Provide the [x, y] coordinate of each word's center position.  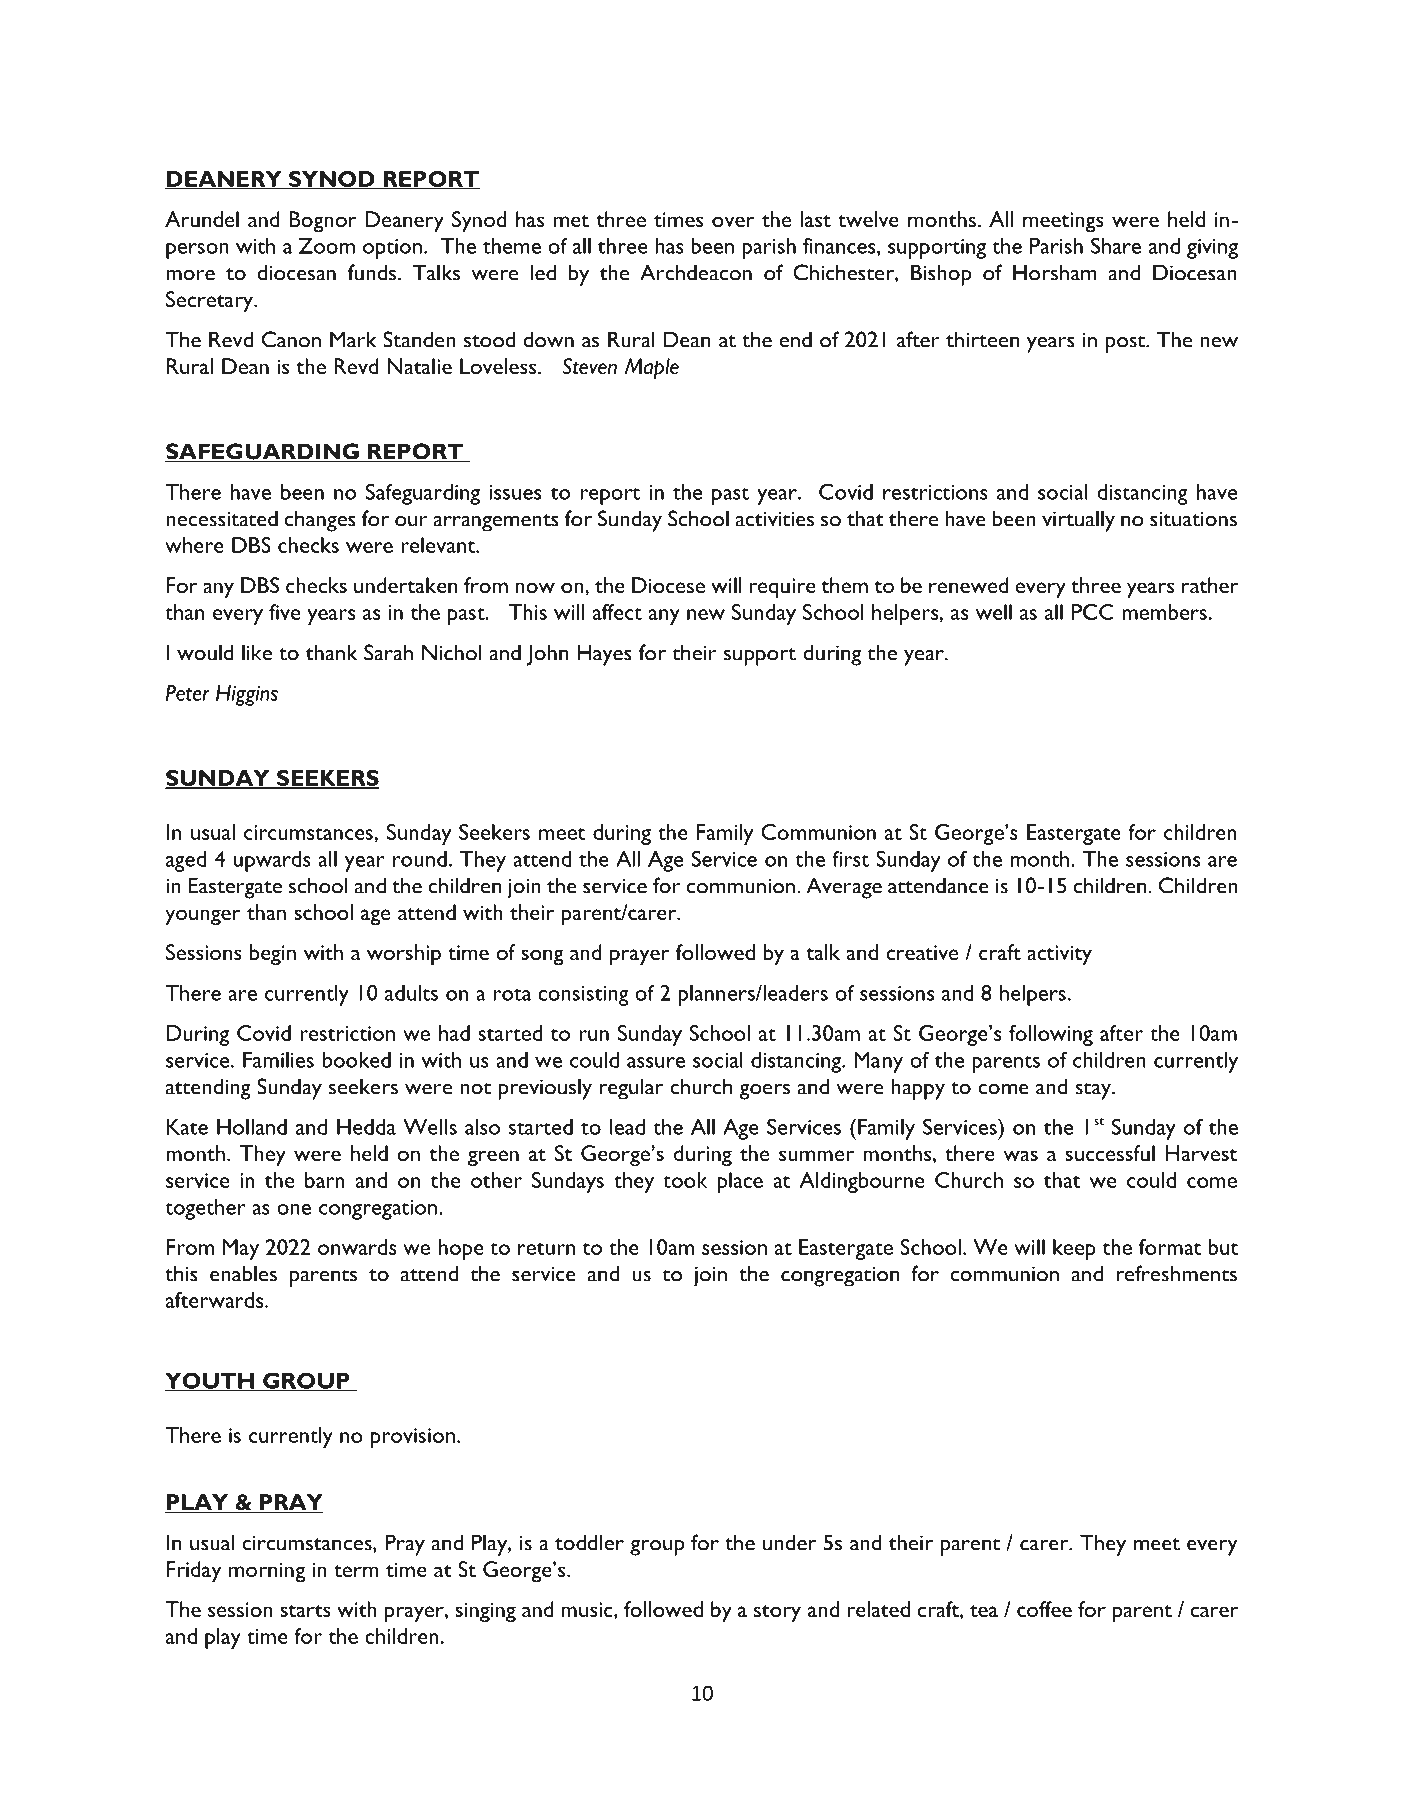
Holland [252, 1127]
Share [1116, 245]
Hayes [604, 655]
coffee [1044, 1609]
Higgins [247, 695]
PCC [1093, 612]
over [733, 221]
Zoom [327, 246]
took [685, 1180]
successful [1110, 1153]
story [777, 1614]
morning [267, 1572]
